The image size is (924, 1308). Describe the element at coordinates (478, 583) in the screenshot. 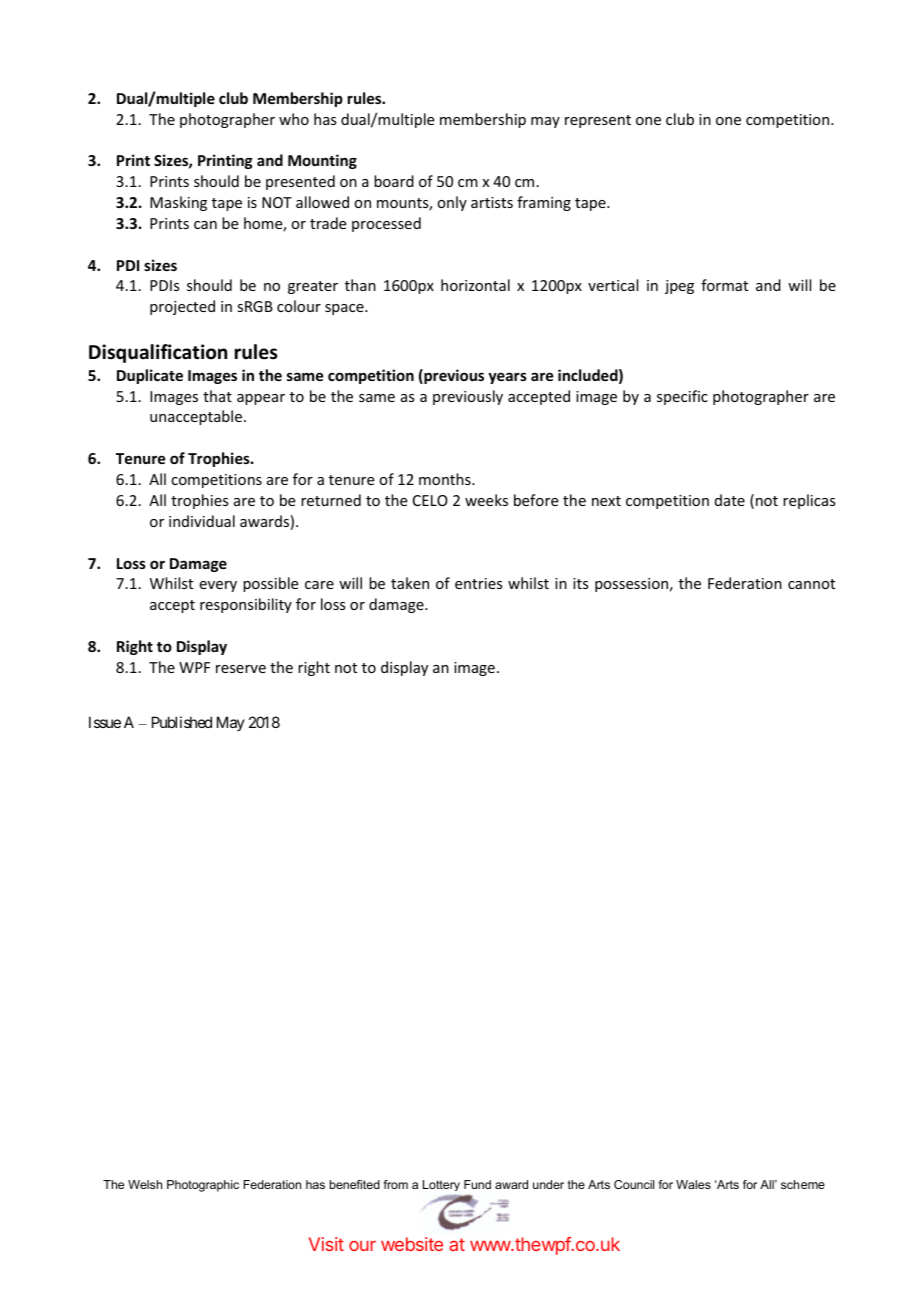

I see `entries` at that location.
